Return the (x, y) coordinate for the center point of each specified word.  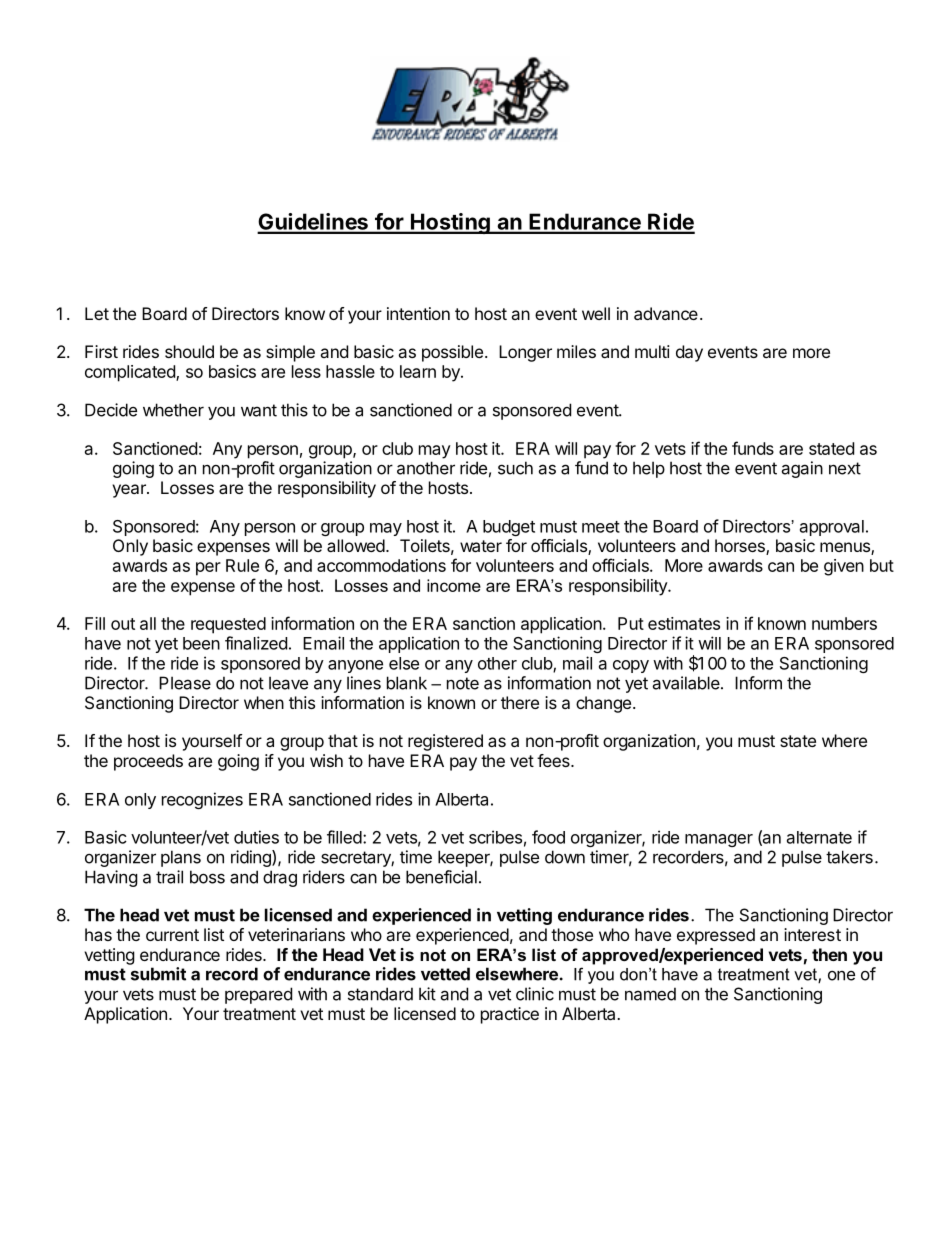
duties (256, 837)
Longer (525, 353)
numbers (844, 623)
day (689, 353)
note (463, 683)
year (130, 491)
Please (185, 683)
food (548, 837)
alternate (819, 837)
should (189, 351)
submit (158, 974)
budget (509, 528)
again (802, 469)
